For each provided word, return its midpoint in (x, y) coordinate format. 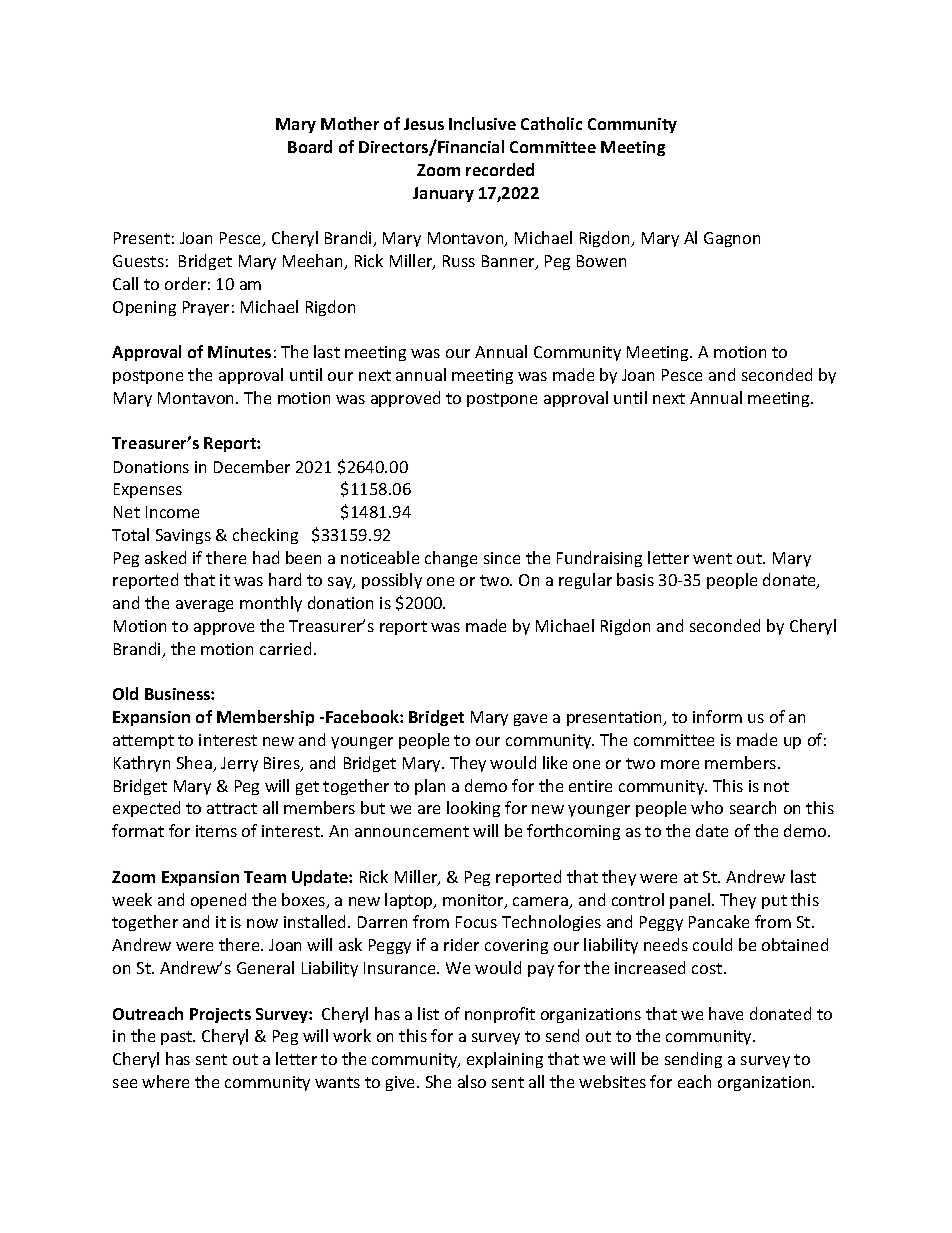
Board (310, 146)
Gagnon (732, 239)
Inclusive (482, 123)
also (472, 1081)
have (726, 1013)
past (178, 1038)
